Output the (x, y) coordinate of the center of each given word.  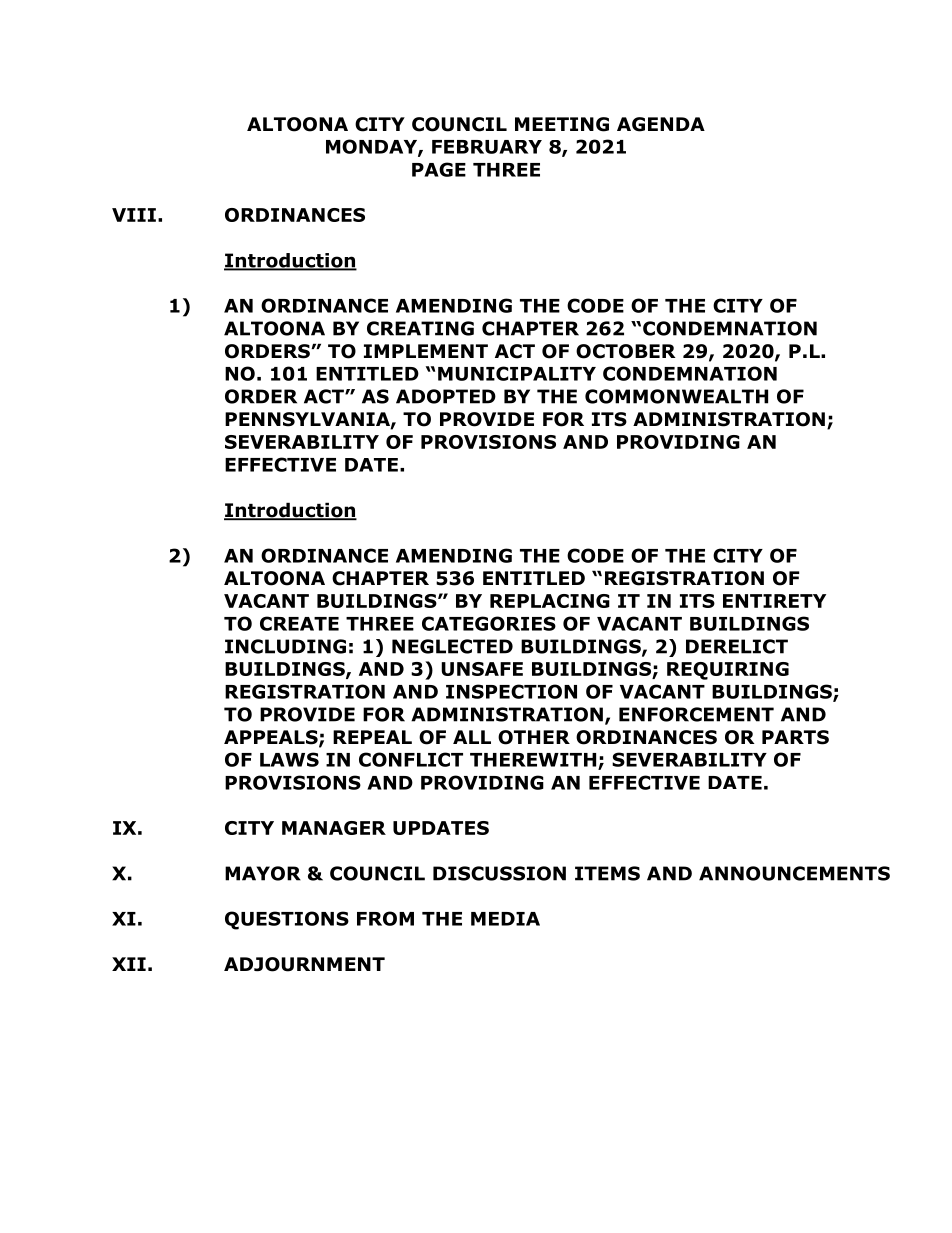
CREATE (299, 623)
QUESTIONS (287, 920)
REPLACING (550, 601)
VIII (134, 215)
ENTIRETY (774, 601)
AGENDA (661, 124)
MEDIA (505, 919)
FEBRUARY (487, 147)
